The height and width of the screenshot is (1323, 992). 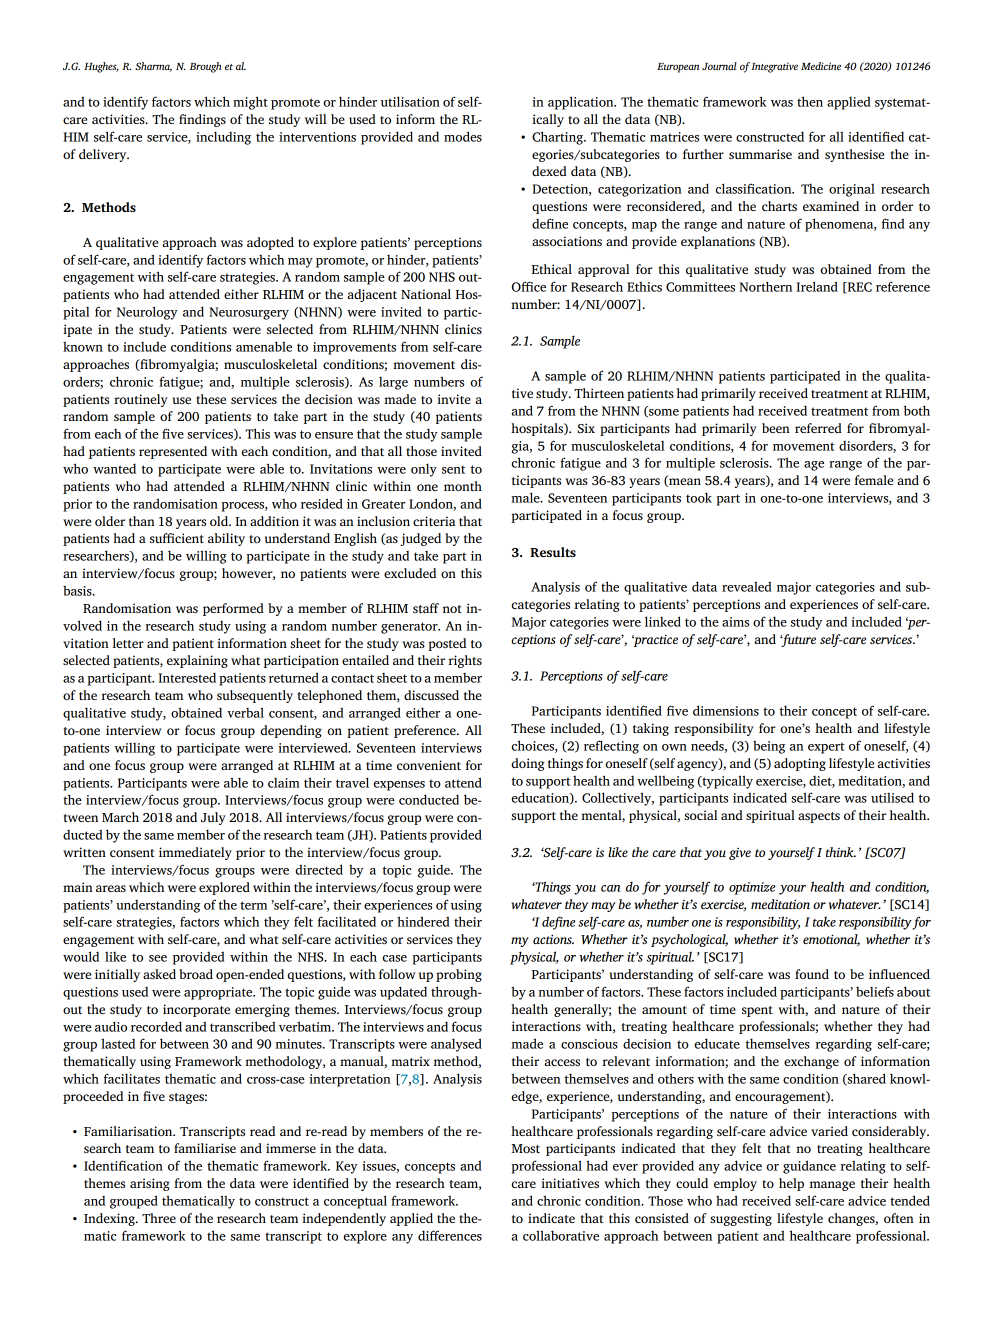 I want to click on future, so click(x=798, y=640).
